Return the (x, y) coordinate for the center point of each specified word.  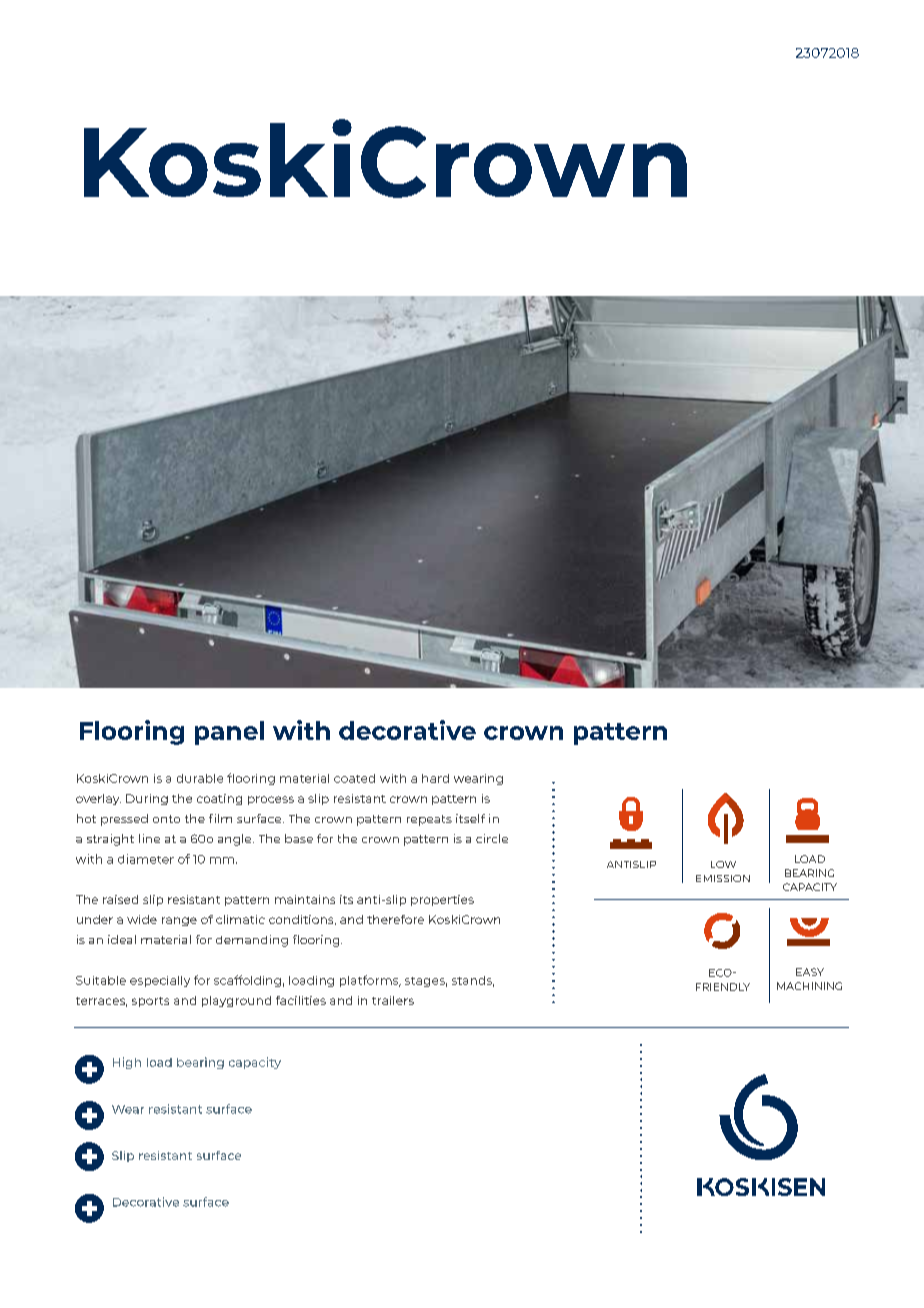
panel (229, 733)
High (127, 1063)
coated (354, 778)
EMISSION (723, 878)
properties (442, 900)
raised (120, 899)
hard (435, 778)
